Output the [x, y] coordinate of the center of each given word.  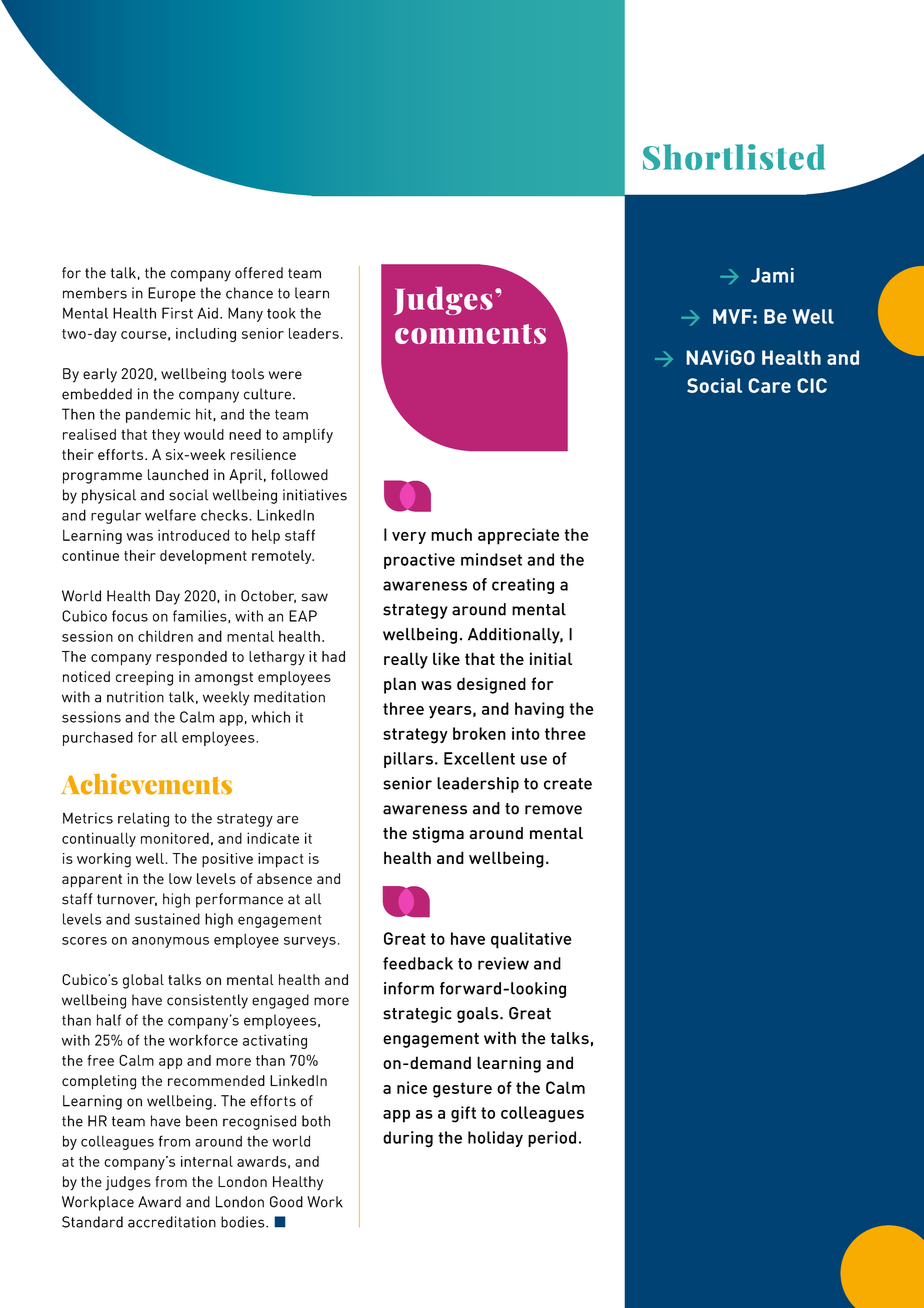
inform [409, 988]
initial [551, 658]
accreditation [172, 1222]
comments [470, 334]
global [143, 981]
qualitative [531, 940]
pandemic [158, 415]
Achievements [146, 784]
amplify [308, 435]
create [568, 784]
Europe [172, 294]
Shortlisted [734, 157]
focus [130, 616]
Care [769, 385]
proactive [419, 561]
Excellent [479, 758]
